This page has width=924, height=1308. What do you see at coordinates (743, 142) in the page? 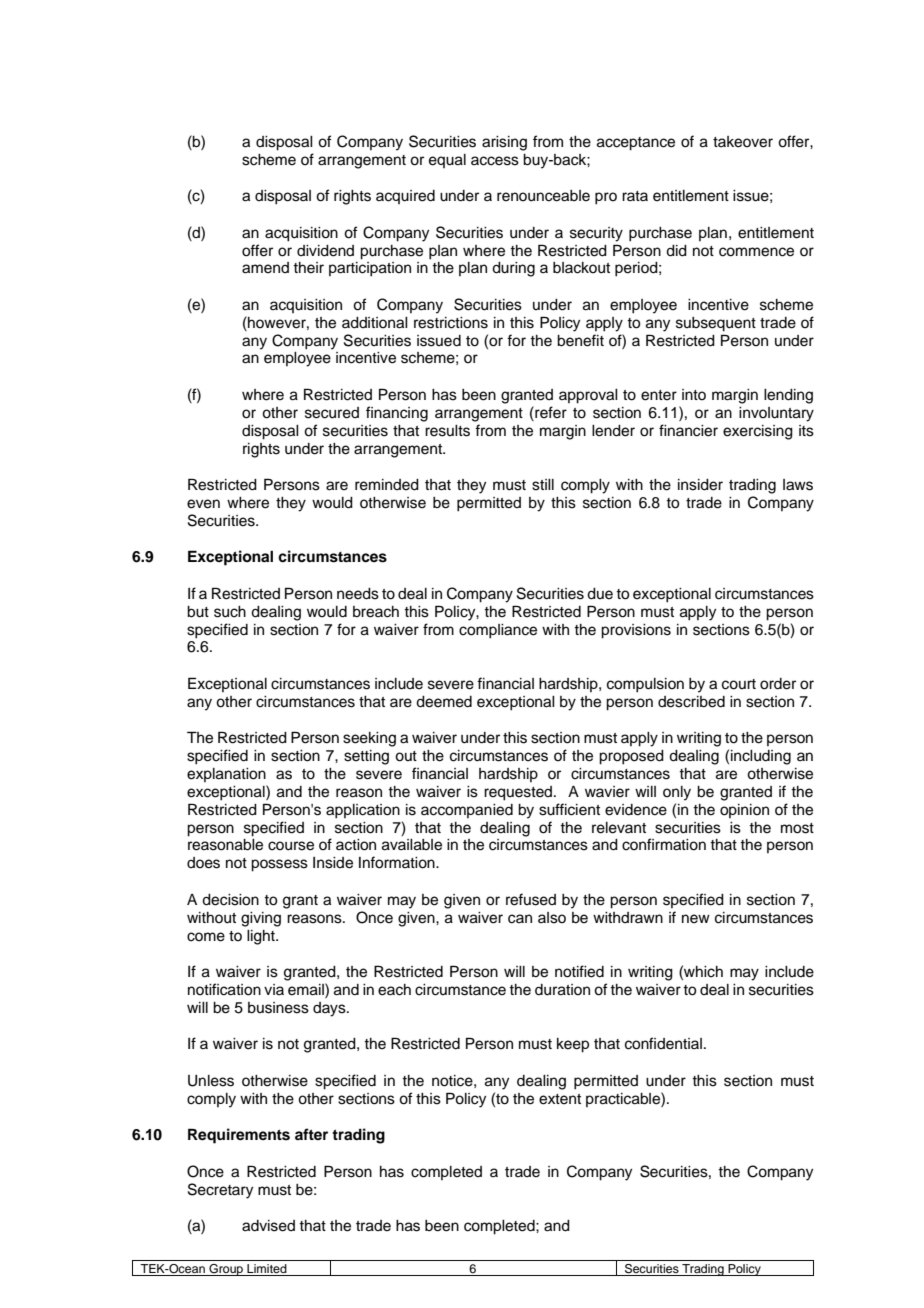
I see `takeover` at bounding box center [743, 142].
